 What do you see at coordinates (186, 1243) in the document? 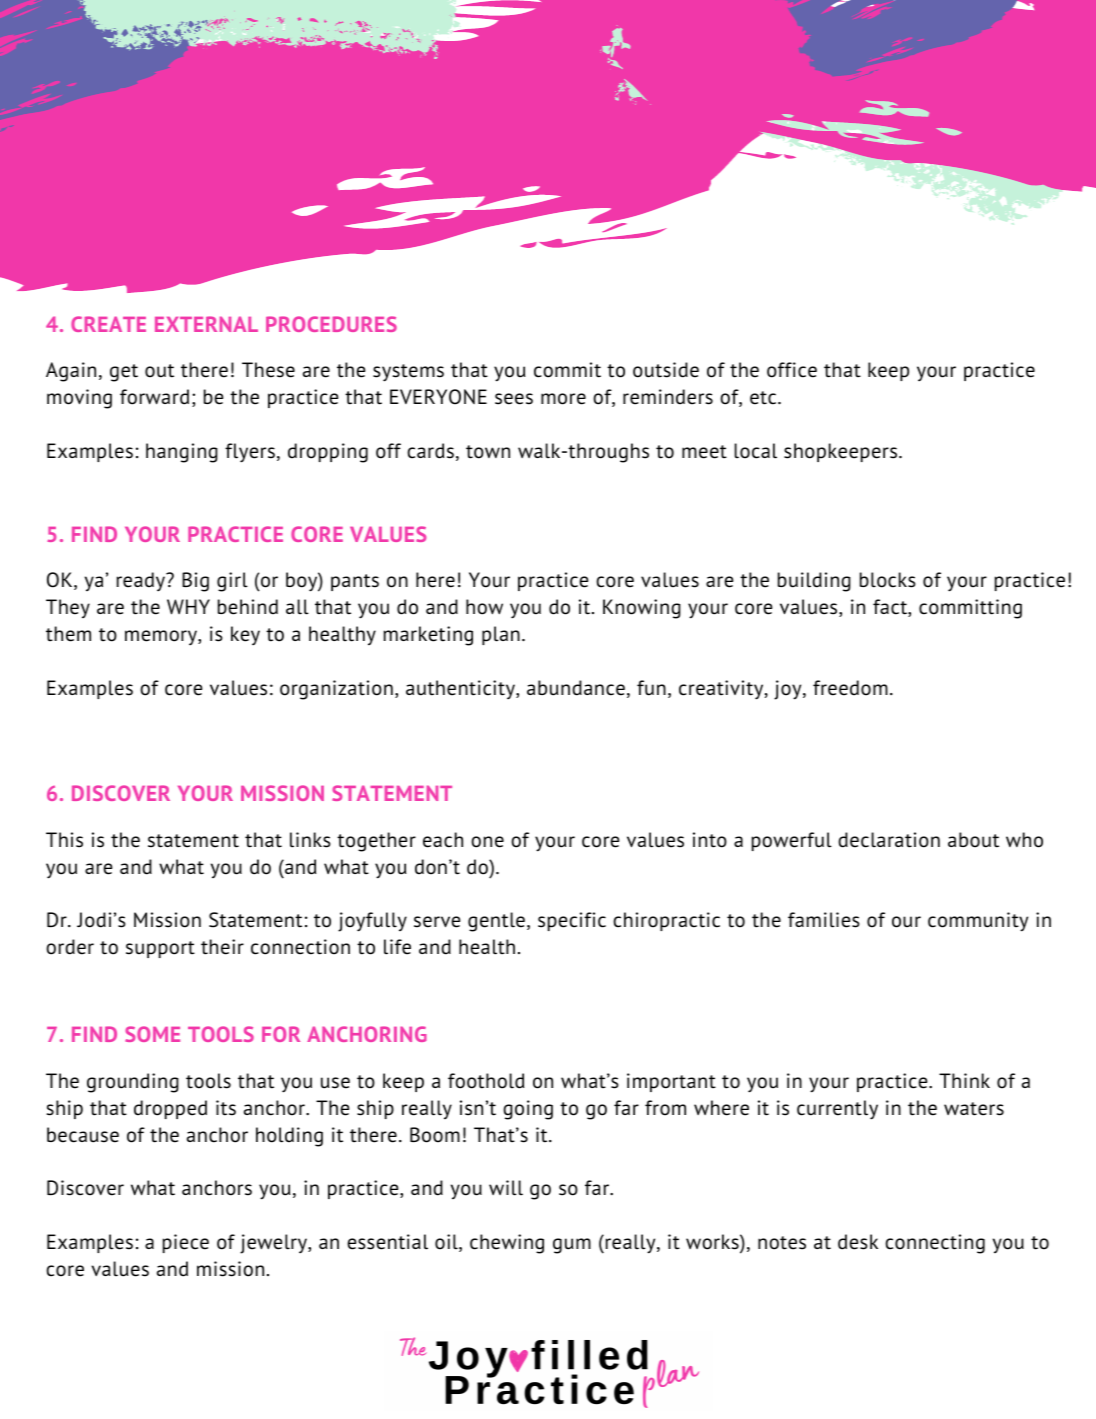
I see `piece` at bounding box center [186, 1243].
